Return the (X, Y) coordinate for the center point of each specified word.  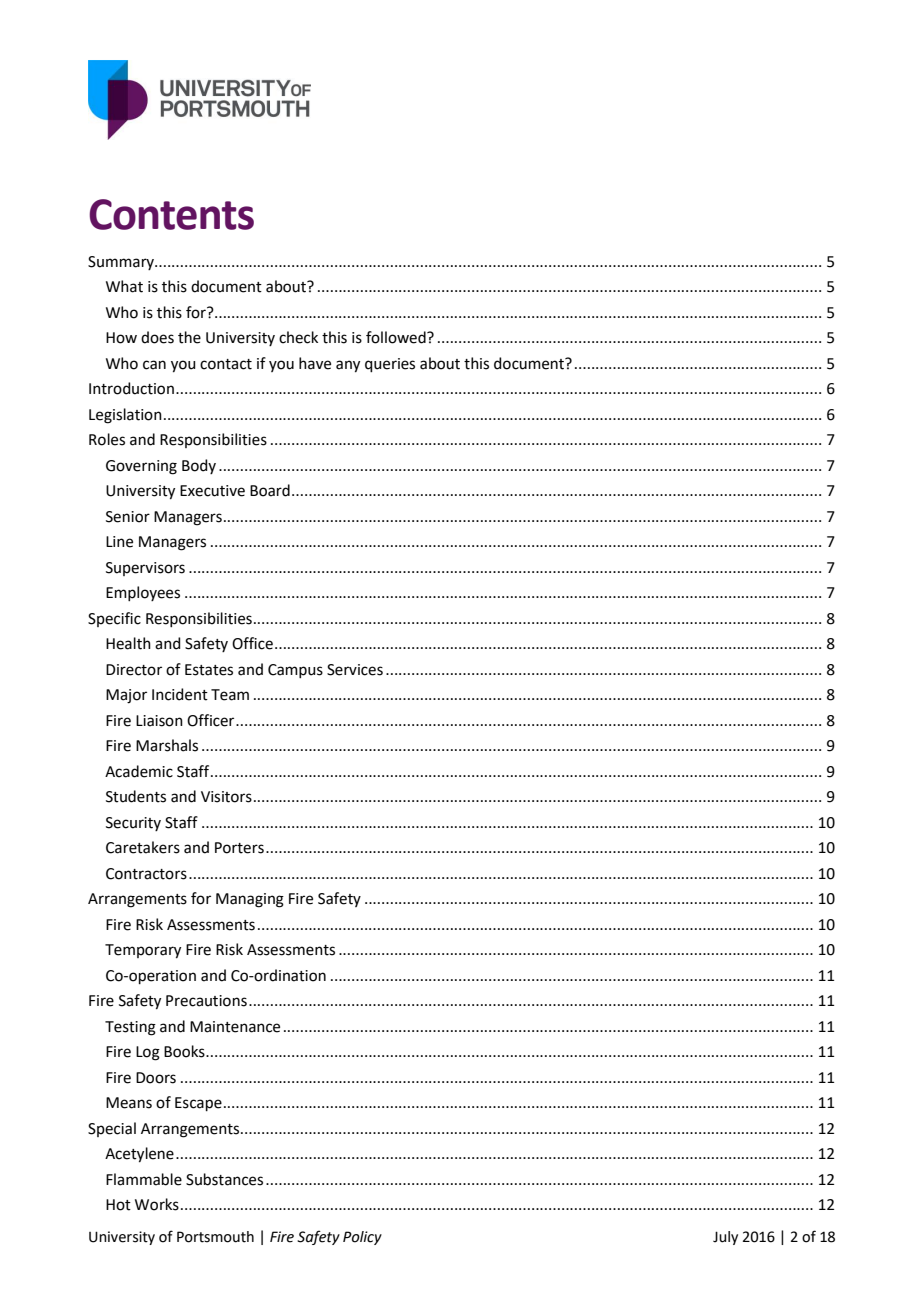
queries (390, 365)
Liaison (159, 721)
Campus (295, 671)
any (348, 366)
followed (397, 337)
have (315, 363)
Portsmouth (215, 1237)
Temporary (143, 951)
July (725, 1238)
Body (199, 466)
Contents (171, 214)
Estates (209, 670)
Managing (250, 900)
